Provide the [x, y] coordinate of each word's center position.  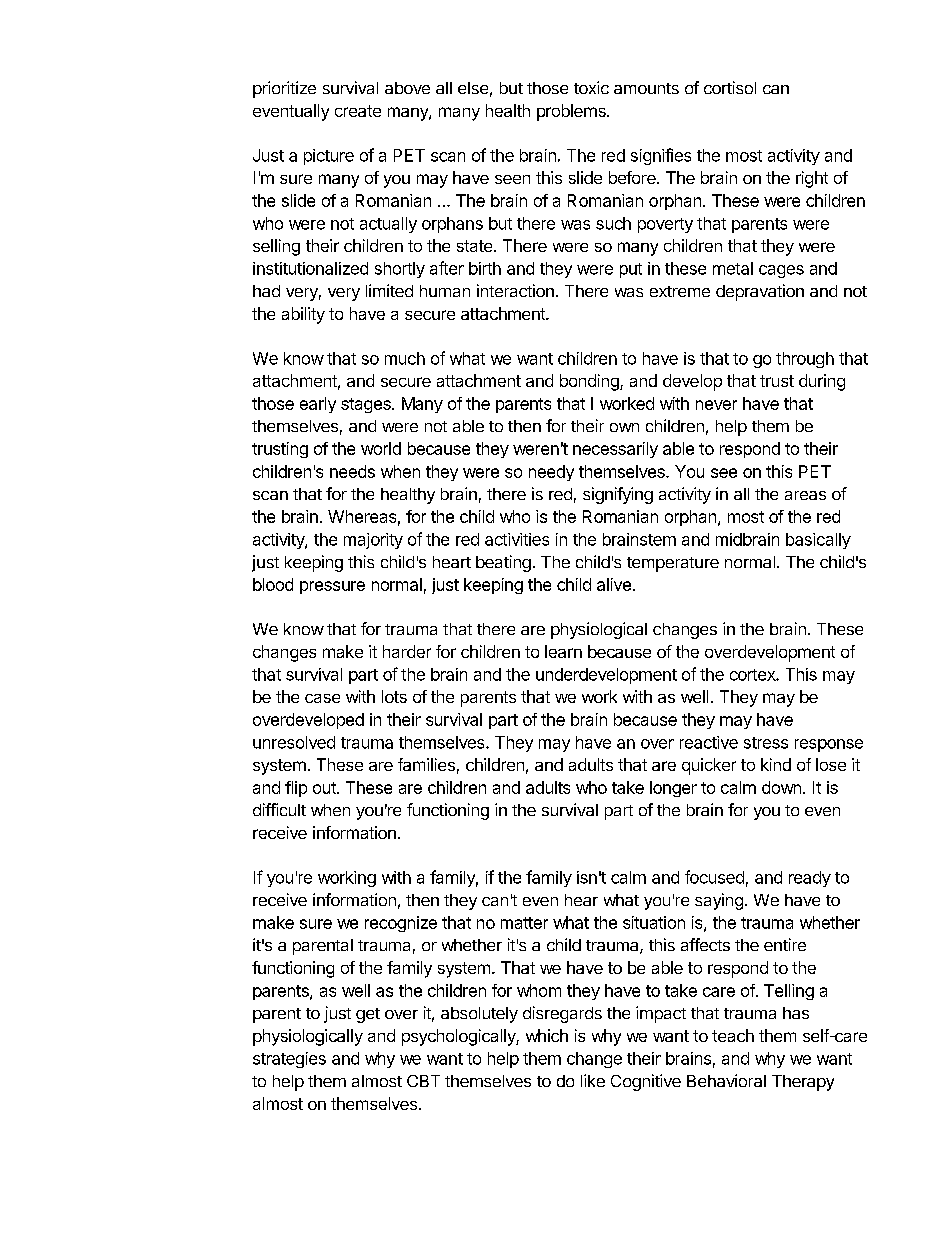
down [781, 787]
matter [524, 923]
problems [572, 112]
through [805, 360]
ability [303, 315]
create [358, 111]
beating [503, 563]
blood [273, 584]
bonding [590, 382]
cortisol [730, 87]
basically [818, 541]
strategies [289, 1060]
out [325, 788]
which [547, 1035]
